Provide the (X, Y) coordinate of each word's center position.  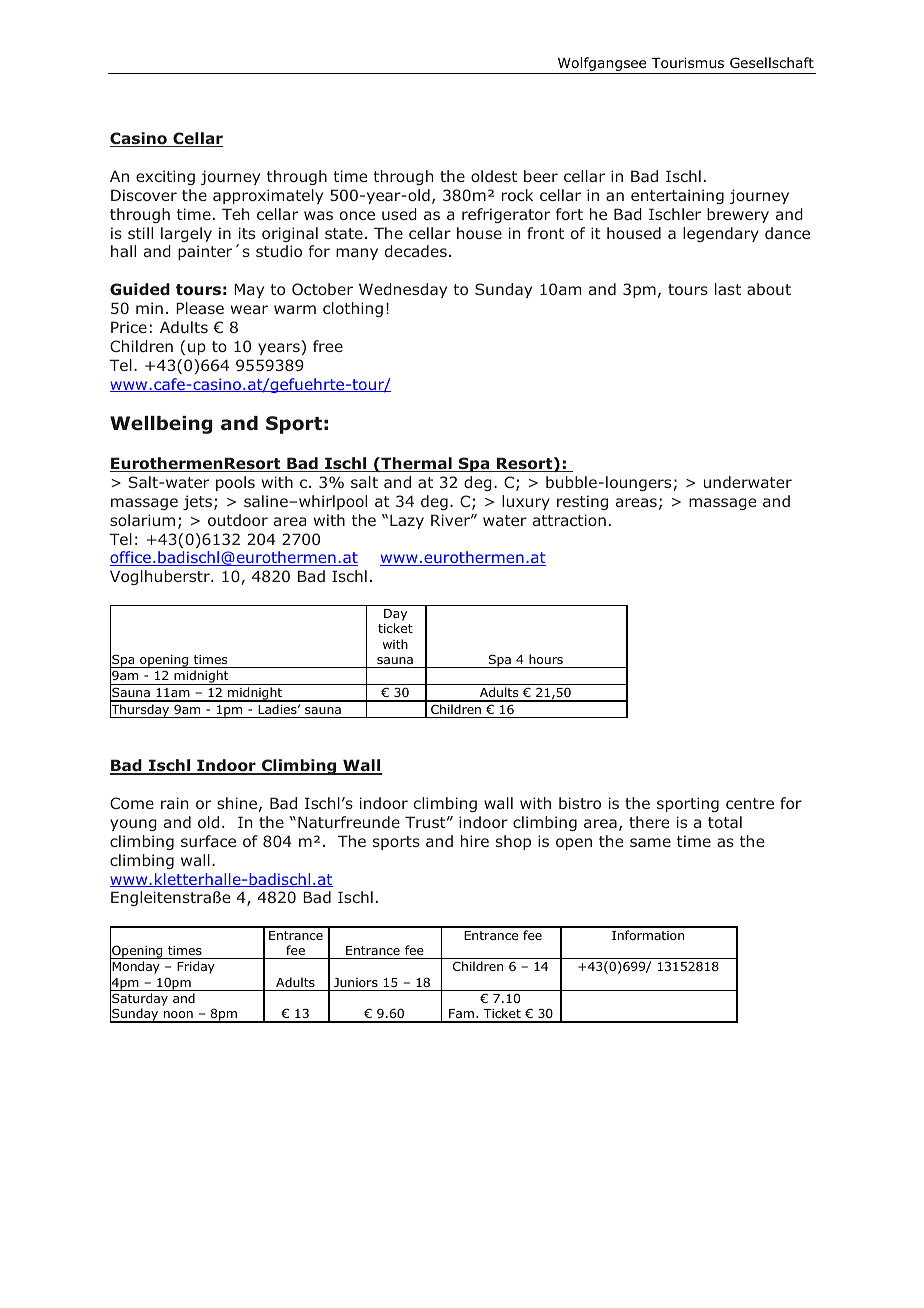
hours (546, 659)
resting (582, 502)
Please (200, 308)
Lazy (407, 521)
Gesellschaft (772, 62)
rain (174, 803)
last (728, 289)
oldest (494, 176)
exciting (165, 177)
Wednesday (403, 290)
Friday (196, 967)
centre (750, 803)
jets (199, 502)
